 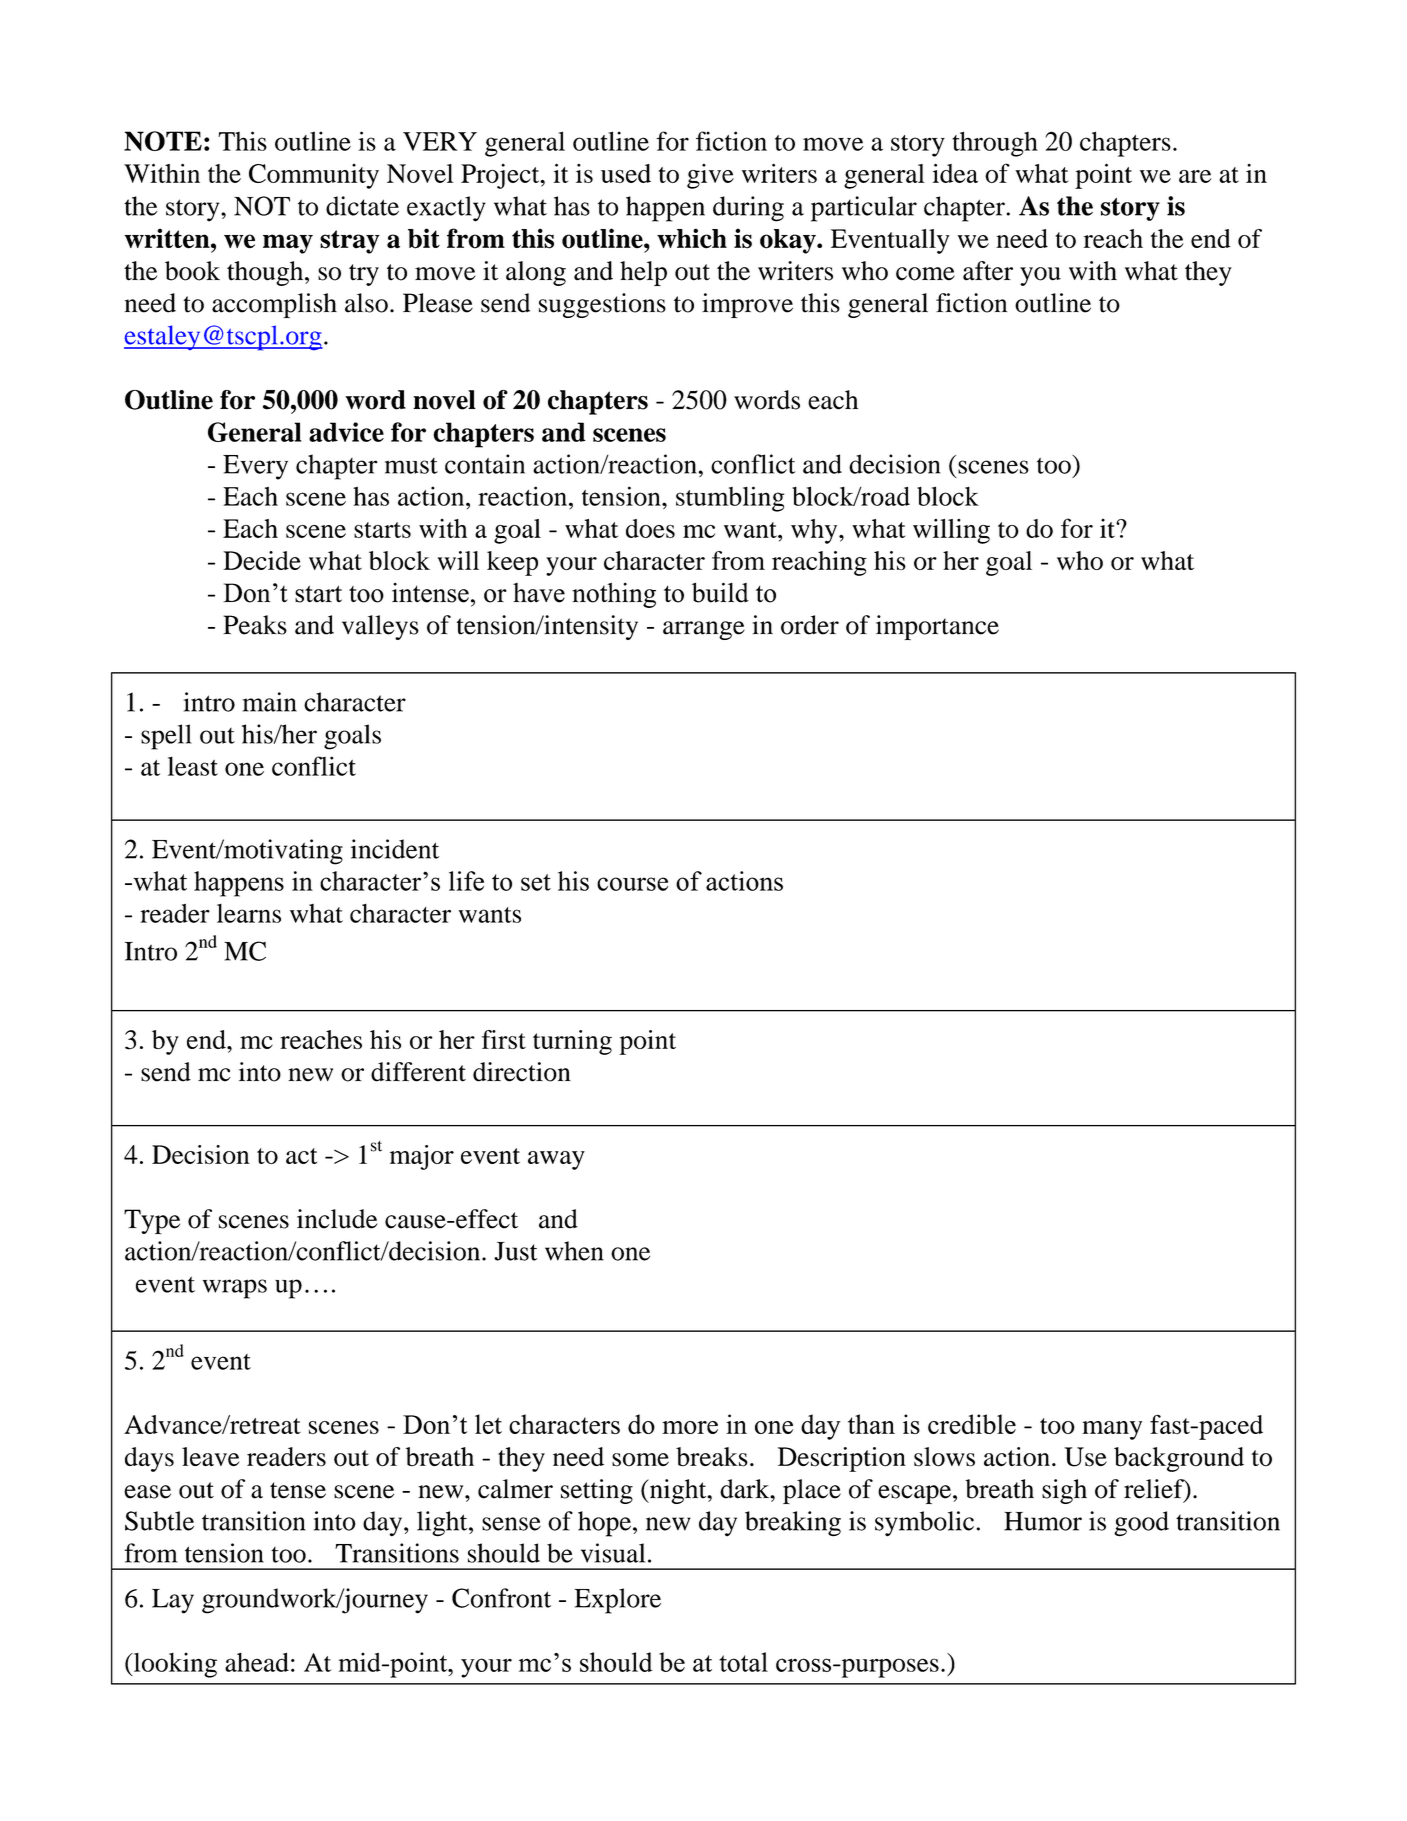 What do you see at coordinates (257, 1662) in the document?
I see `ahead` at bounding box center [257, 1662].
